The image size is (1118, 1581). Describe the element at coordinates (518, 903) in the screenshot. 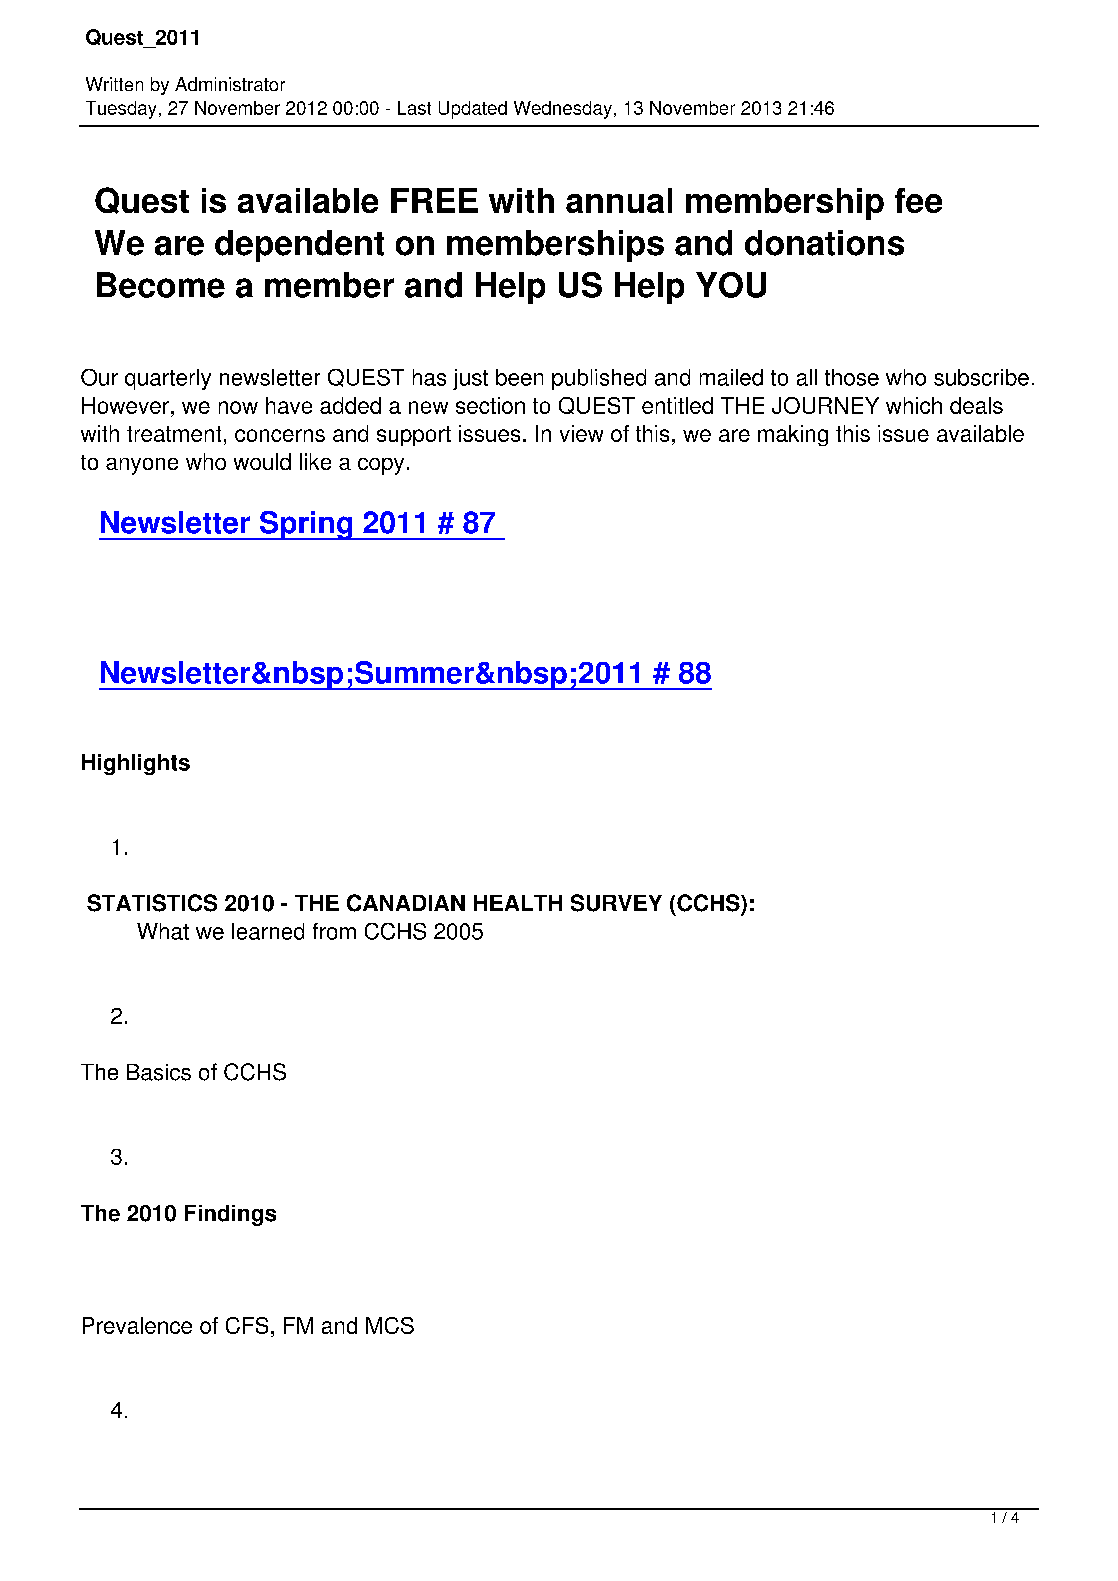

I see `HEALTH` at that location.
